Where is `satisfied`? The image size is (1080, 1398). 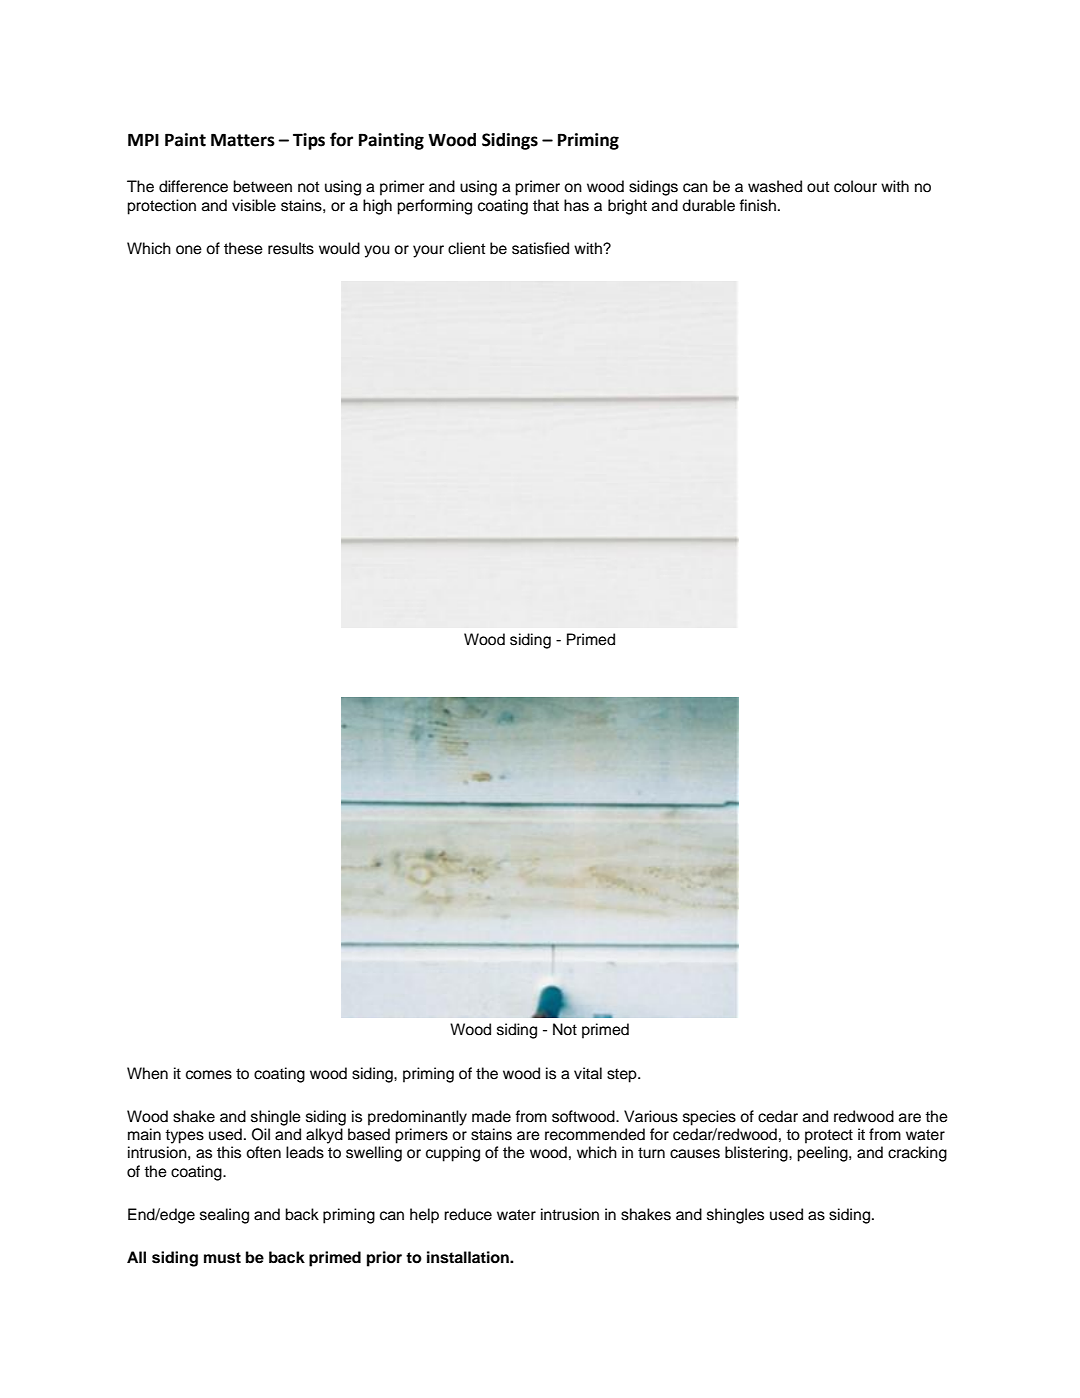 satisfied is located at coordinates (540, 248).
